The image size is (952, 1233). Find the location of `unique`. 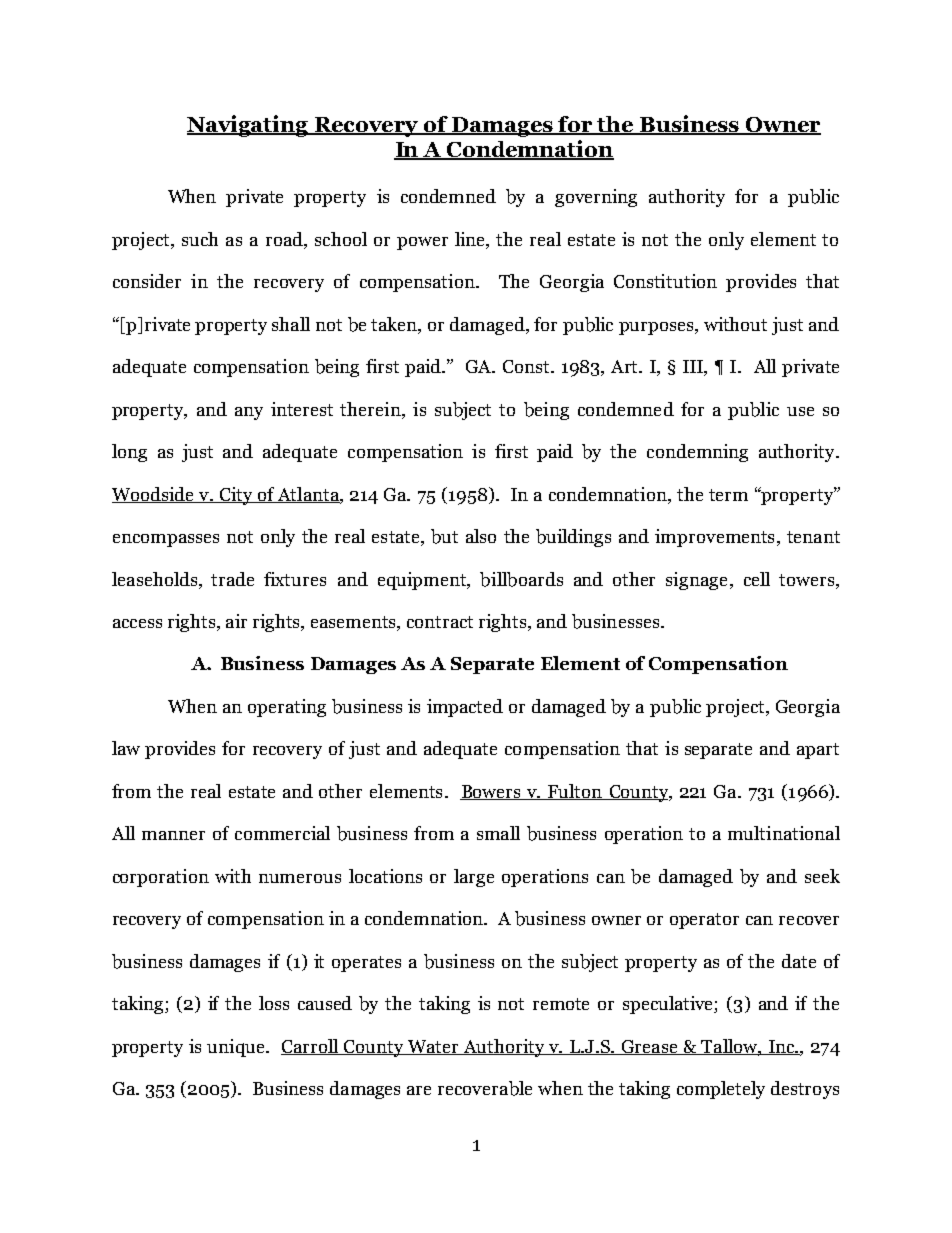

unique is located at coordinates (237, 1048).
